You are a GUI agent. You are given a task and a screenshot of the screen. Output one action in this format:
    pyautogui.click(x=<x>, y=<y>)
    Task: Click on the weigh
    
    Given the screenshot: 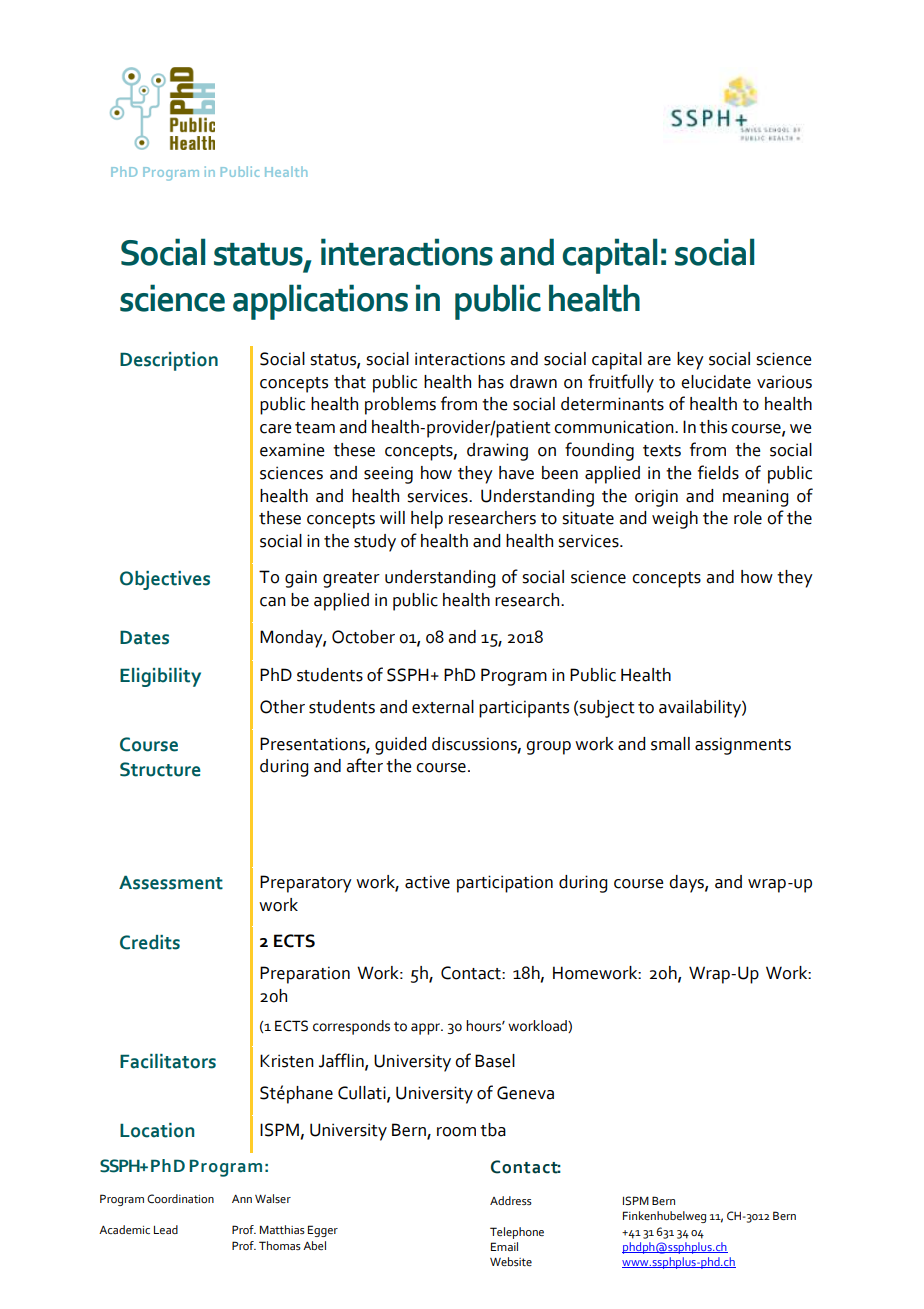 What is the action you would take?
    pyautogui.click(x=675, y=520)
